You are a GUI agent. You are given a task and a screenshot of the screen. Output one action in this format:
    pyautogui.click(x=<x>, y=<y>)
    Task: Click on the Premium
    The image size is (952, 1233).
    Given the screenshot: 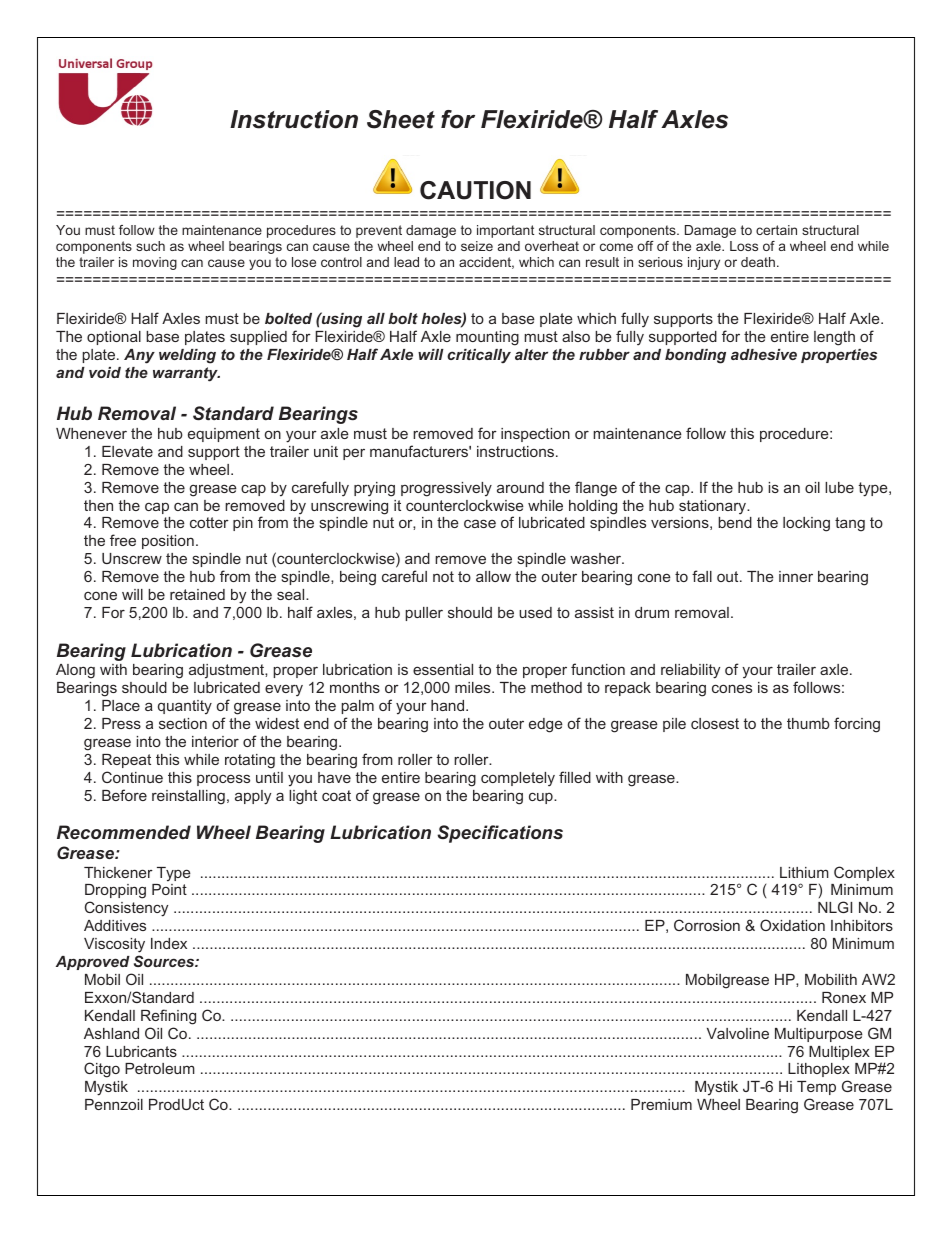 What is the action you would take?
    pyautogui.click(x=661, y=1104)
